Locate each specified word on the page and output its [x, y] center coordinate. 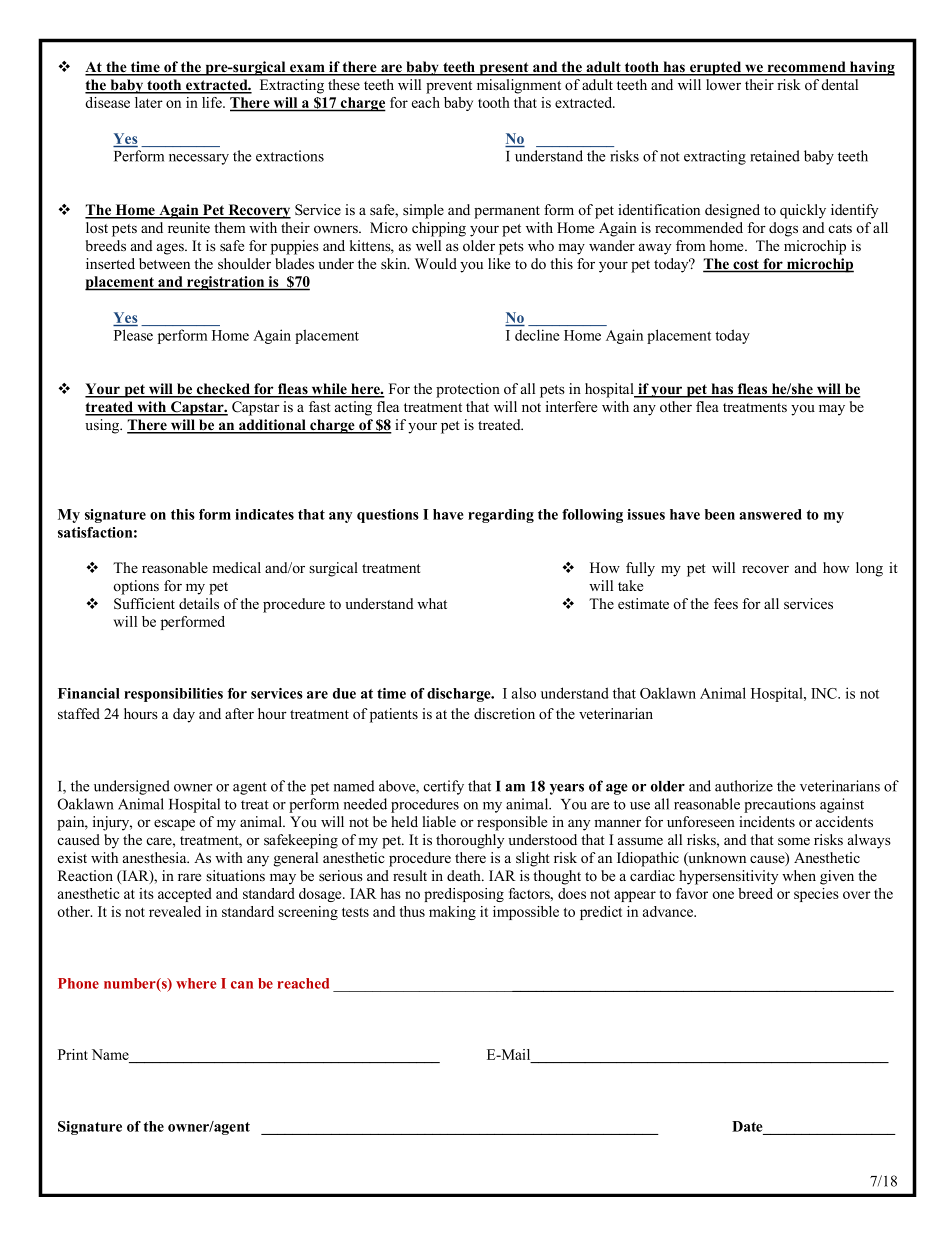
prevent [449, 87]
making [452, 913]
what [432, 603]
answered [770, 514]
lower [723, 85]
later [149, 102]
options [136, 587]
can [242, 985]
